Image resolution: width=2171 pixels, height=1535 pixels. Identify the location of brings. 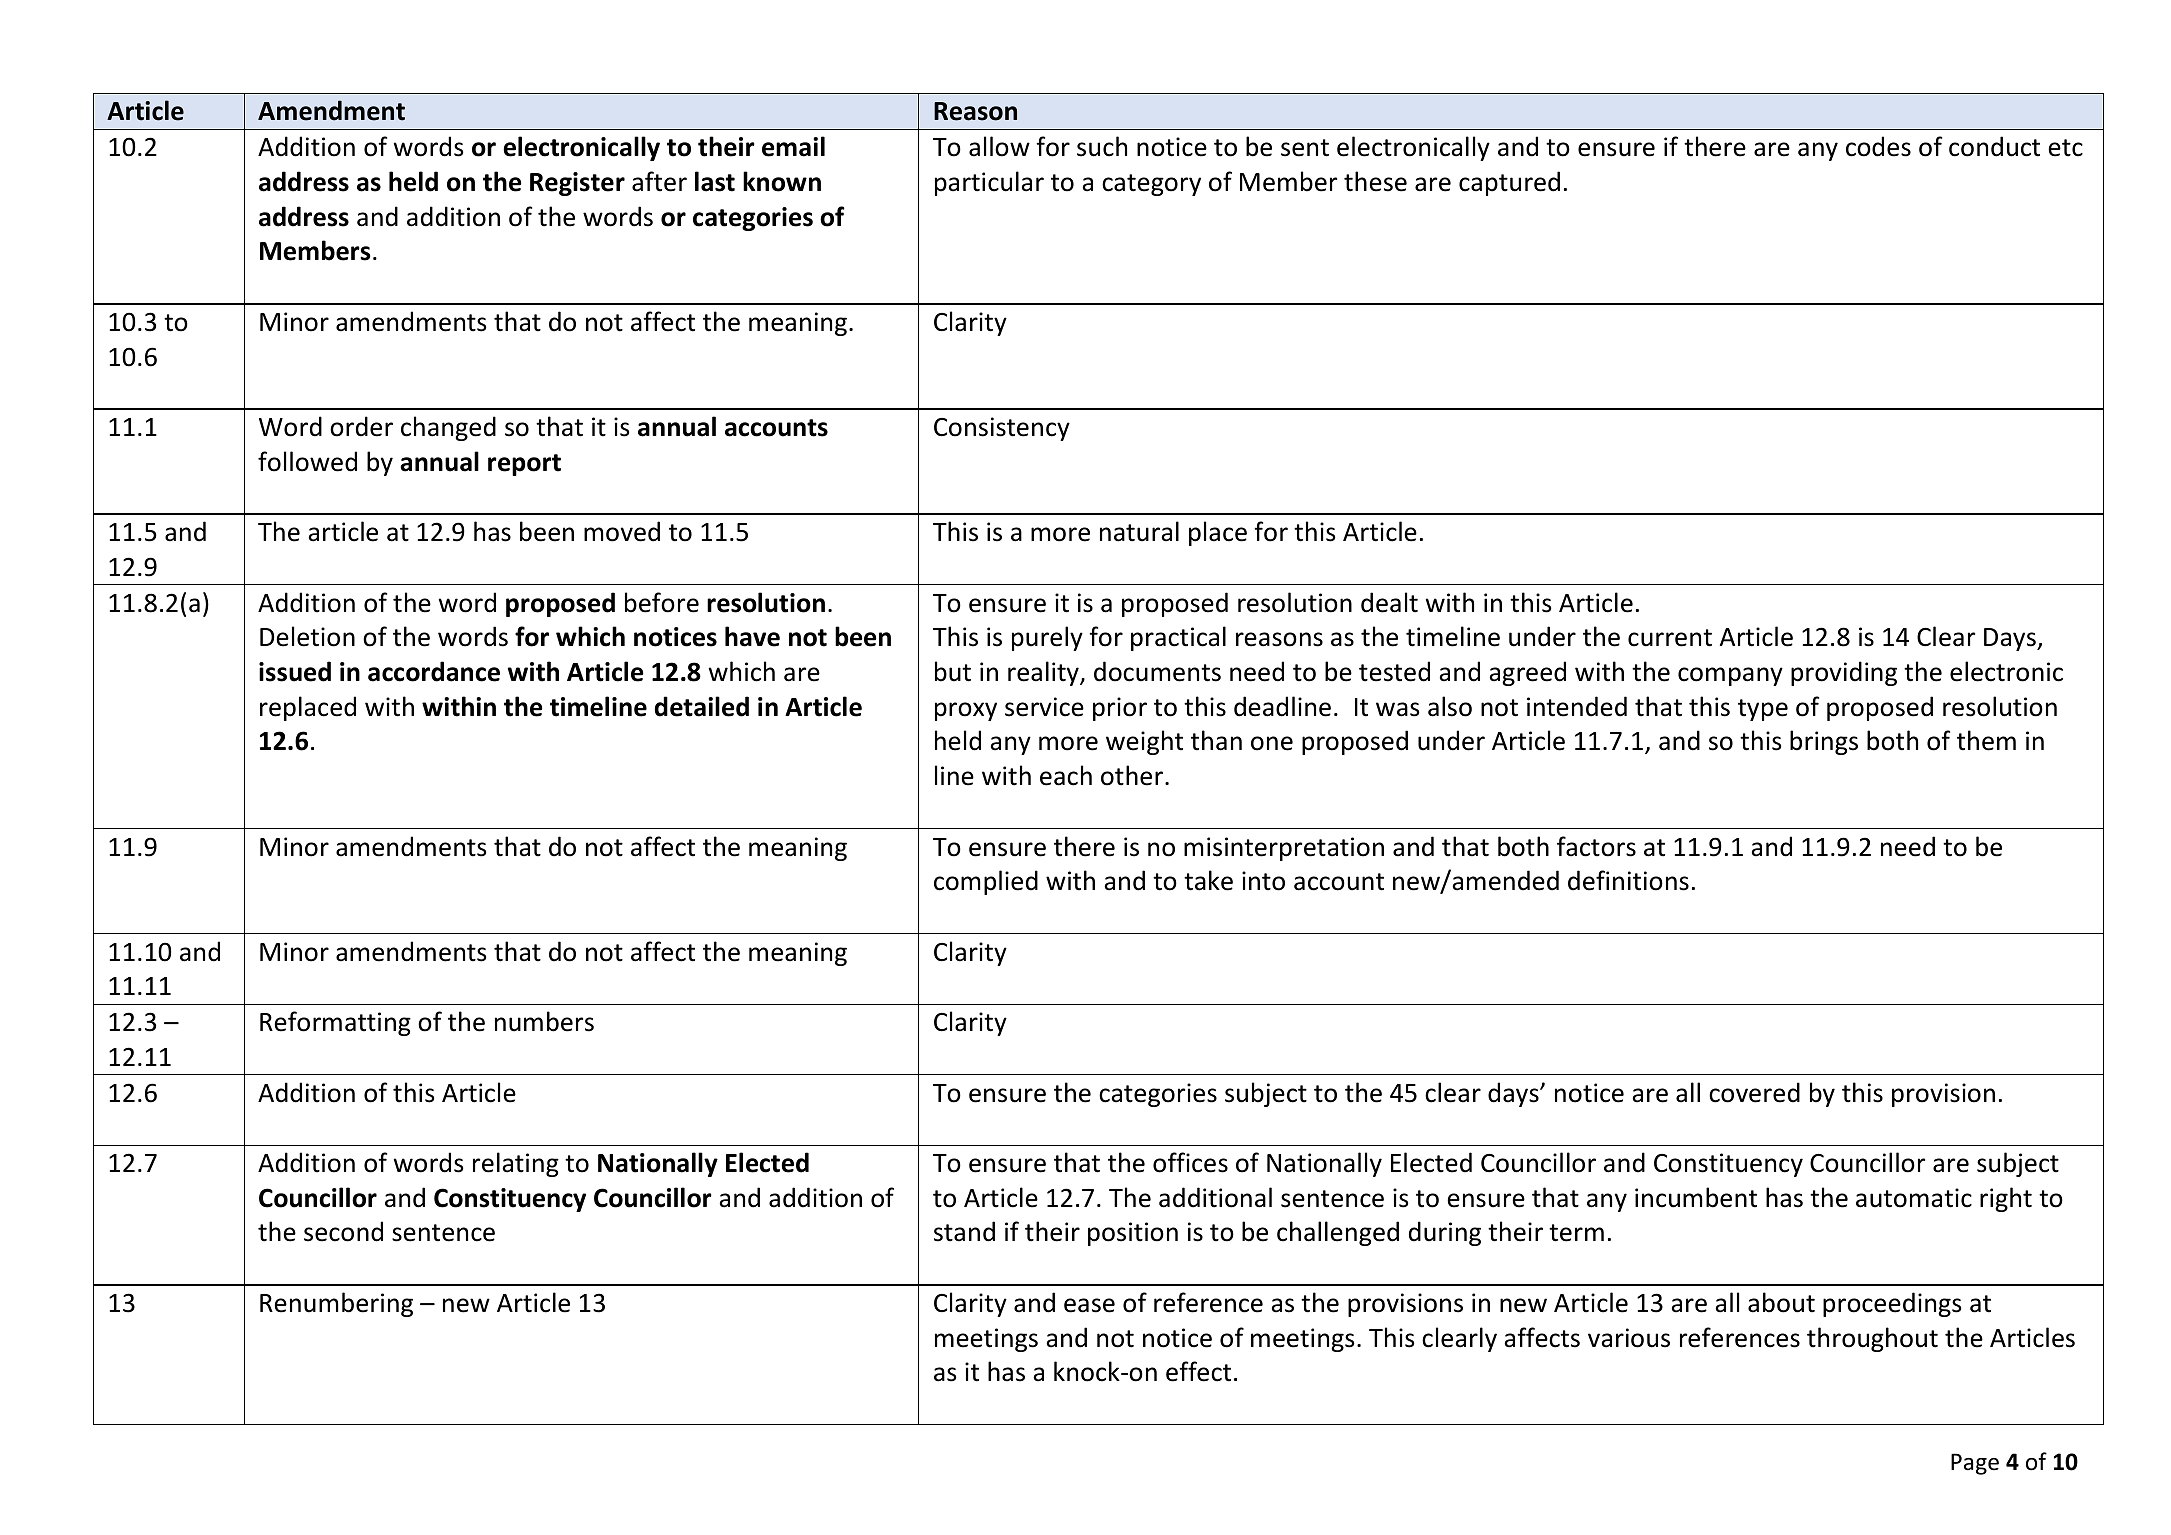
(1824, 742).
